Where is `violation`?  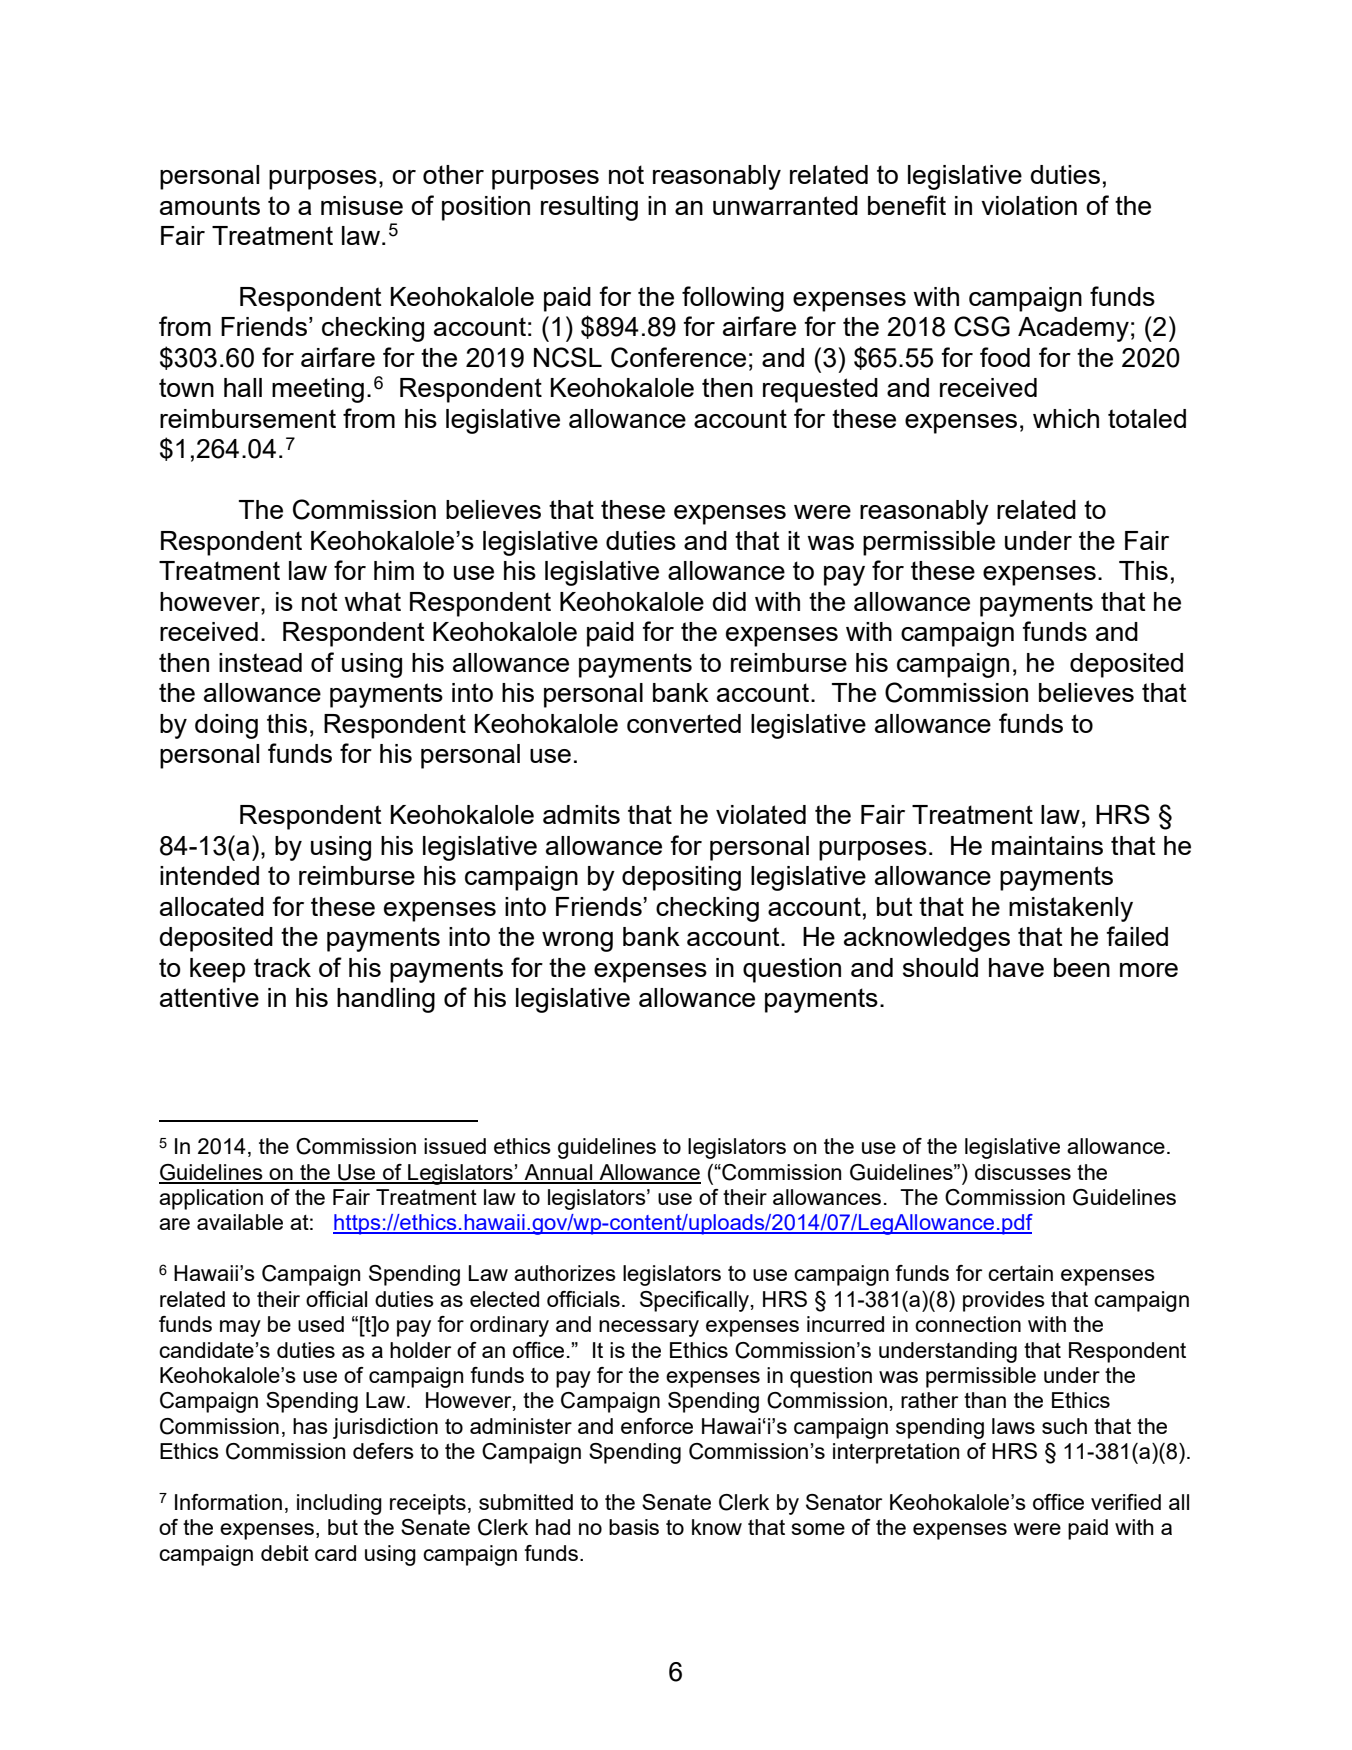 violation is located at coordinates (1029, 205).
